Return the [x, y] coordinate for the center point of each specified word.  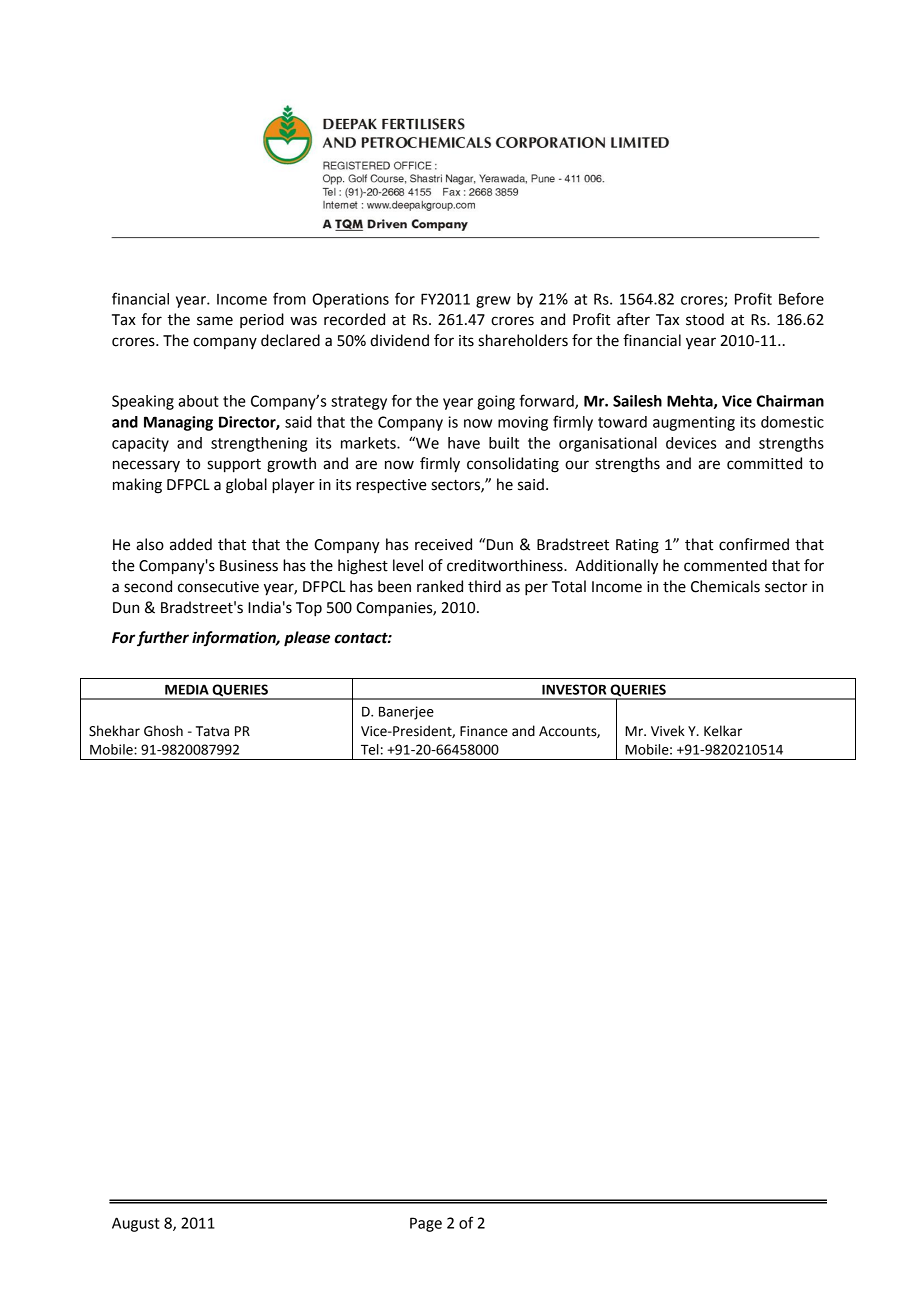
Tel [370, 749]
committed [764, 463]
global [246, 486]
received [443, 544]
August [135, 1224]
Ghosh [163, 731]
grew [493, 302]
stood [705, 319]
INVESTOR [574, 689]
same [215, 321]
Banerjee [406, 713]
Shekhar [114, 731]
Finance [484, 731]
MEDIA [187, 690]
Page [426, 1224]
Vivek [668, 731]
